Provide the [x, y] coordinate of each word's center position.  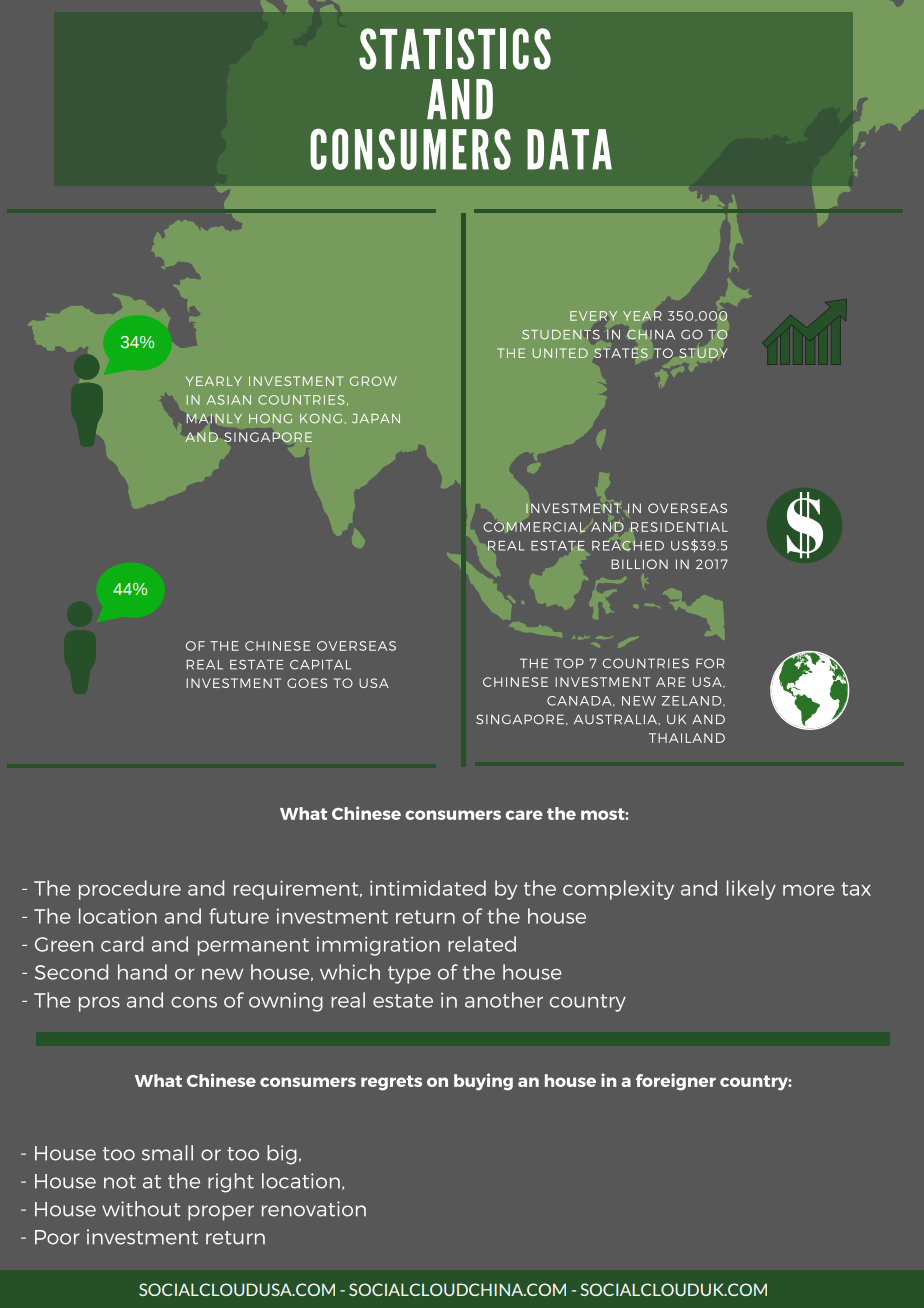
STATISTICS [455, 49]
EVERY [593, 316]
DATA [569, 149]
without [141, 1209]
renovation [314, 1209]
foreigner [676, 1082]
